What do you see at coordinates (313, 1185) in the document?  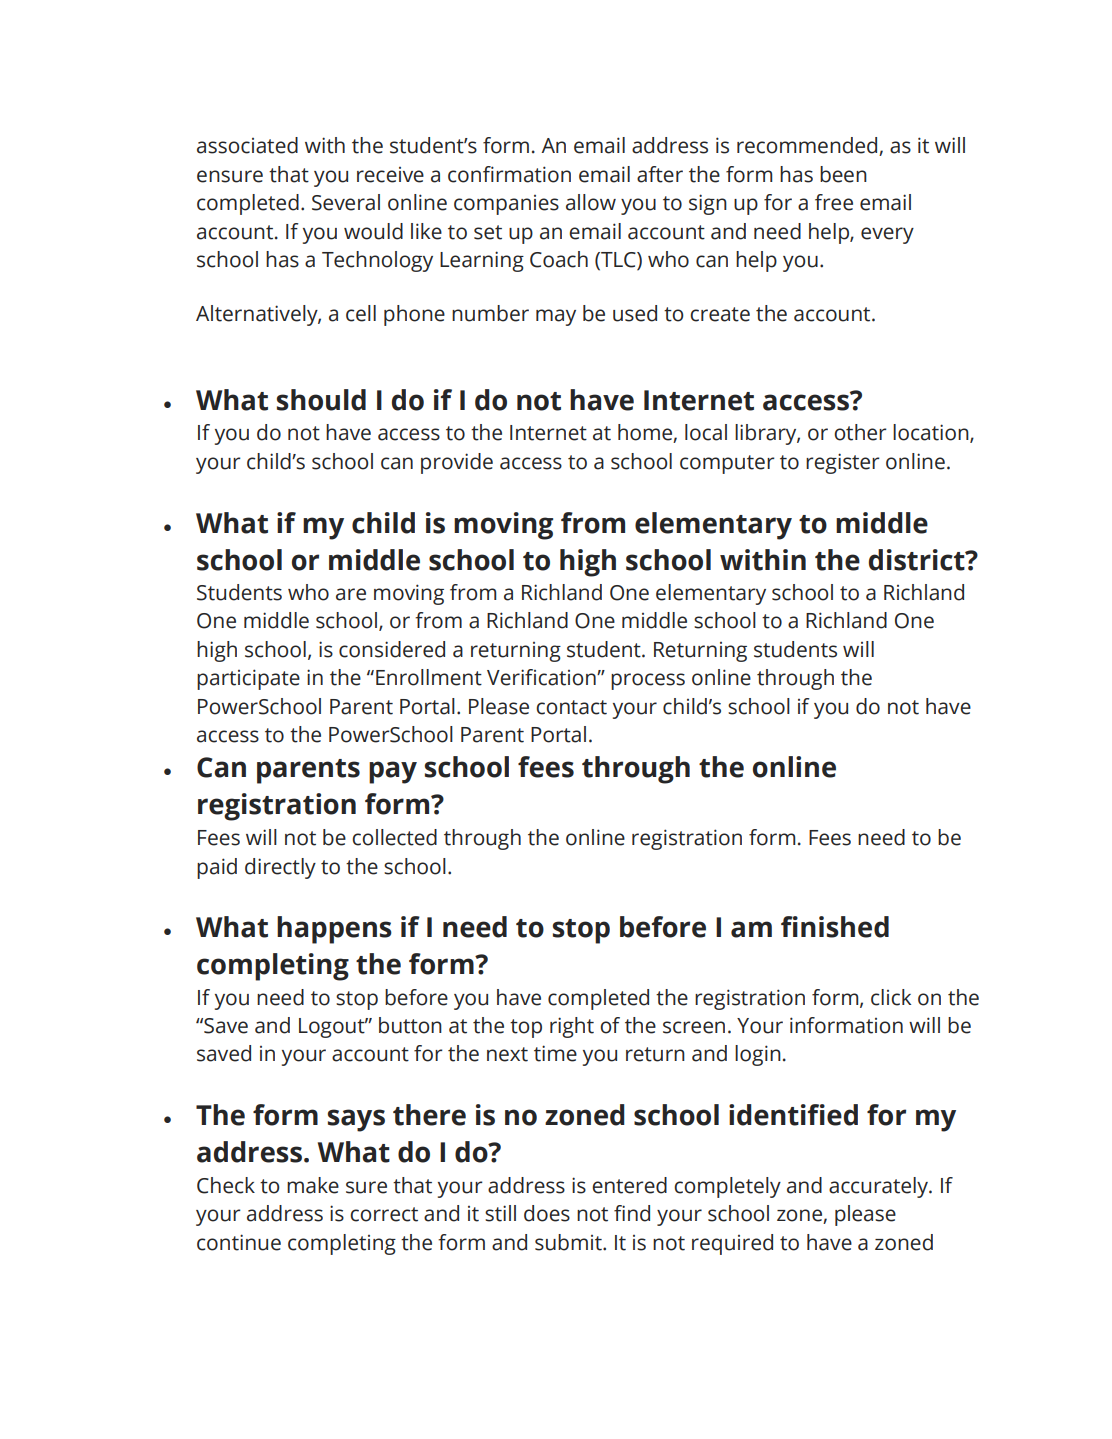 I see `make` at bounding box center [313, 1185].
